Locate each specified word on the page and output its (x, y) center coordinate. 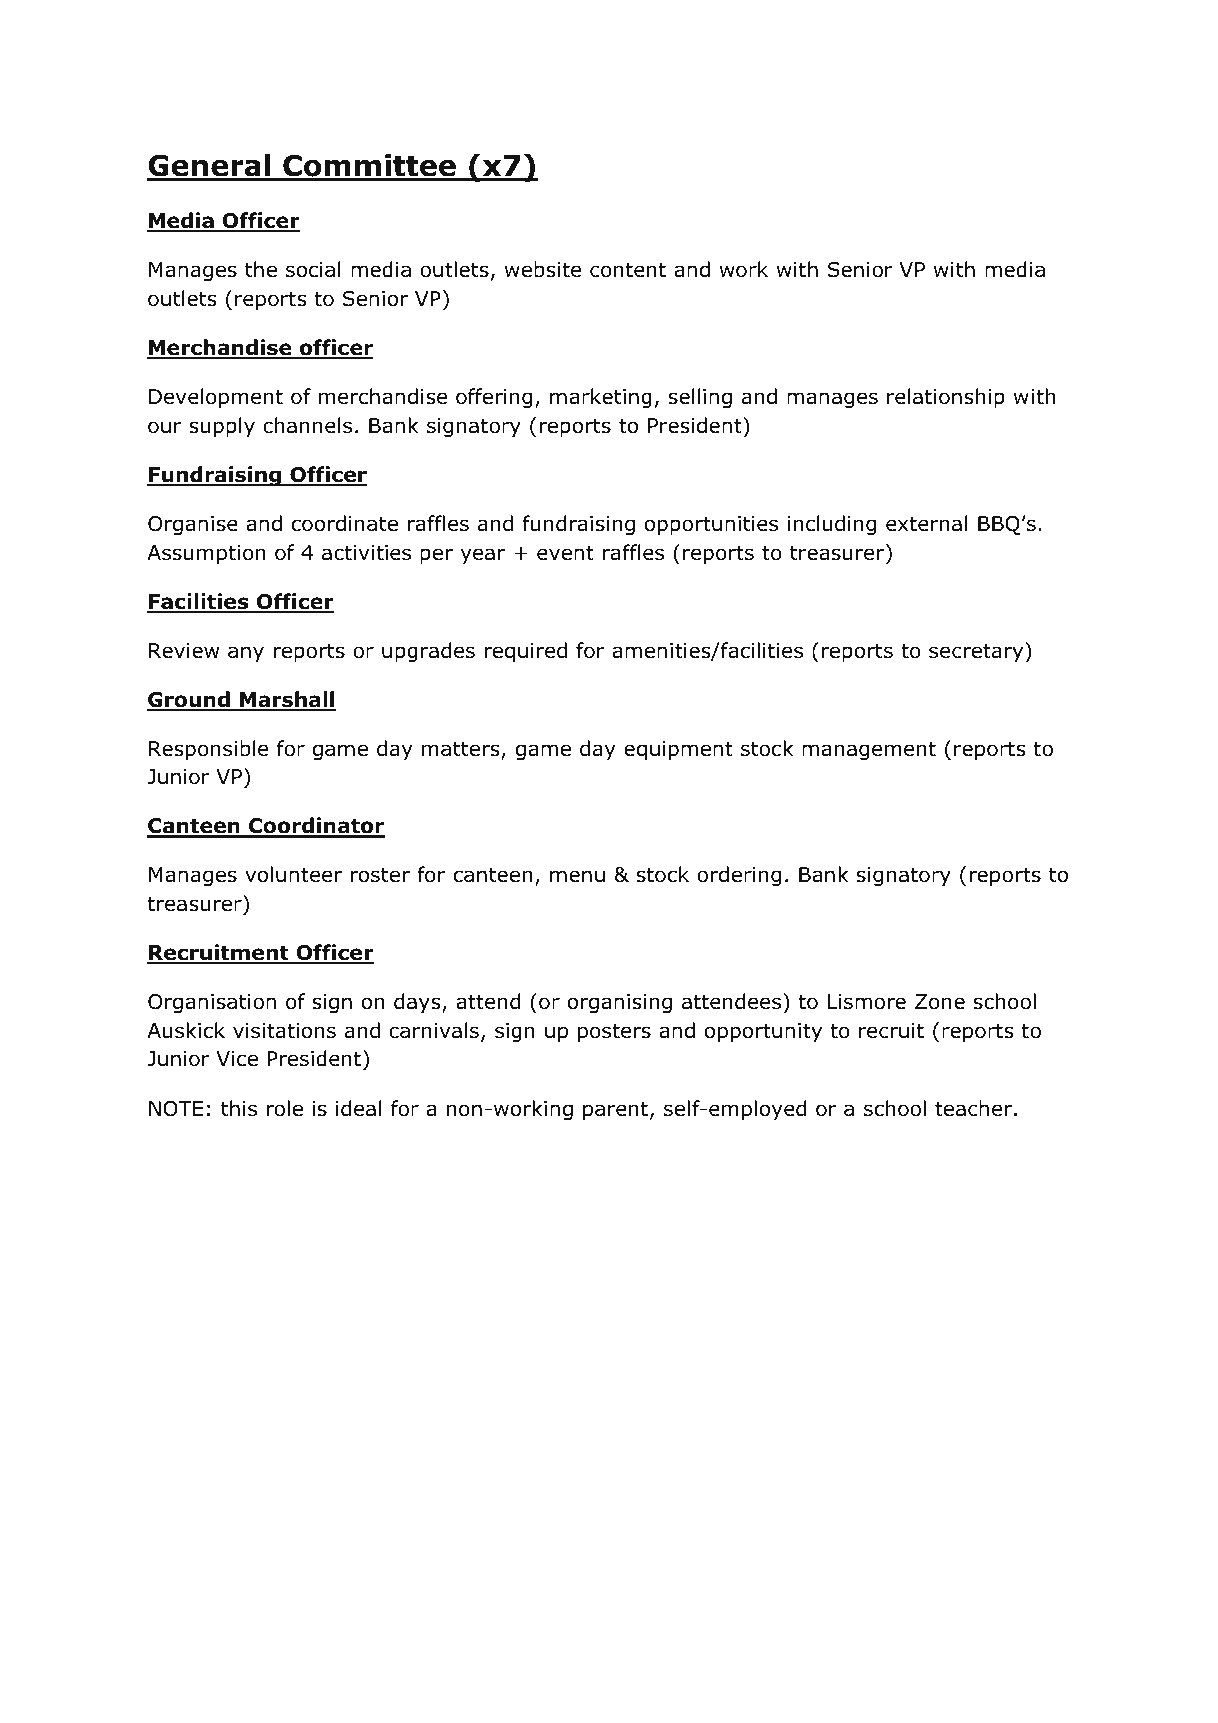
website (542, 269)
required (526, 652)
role (285, 1108)
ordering (739, 876)
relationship (946, 398)
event (565, 553)
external (926, 523)
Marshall (287, 700)
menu (577, 876)
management (869, 750)
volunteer (293, 874)
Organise (193, 525)
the (261, 269)
